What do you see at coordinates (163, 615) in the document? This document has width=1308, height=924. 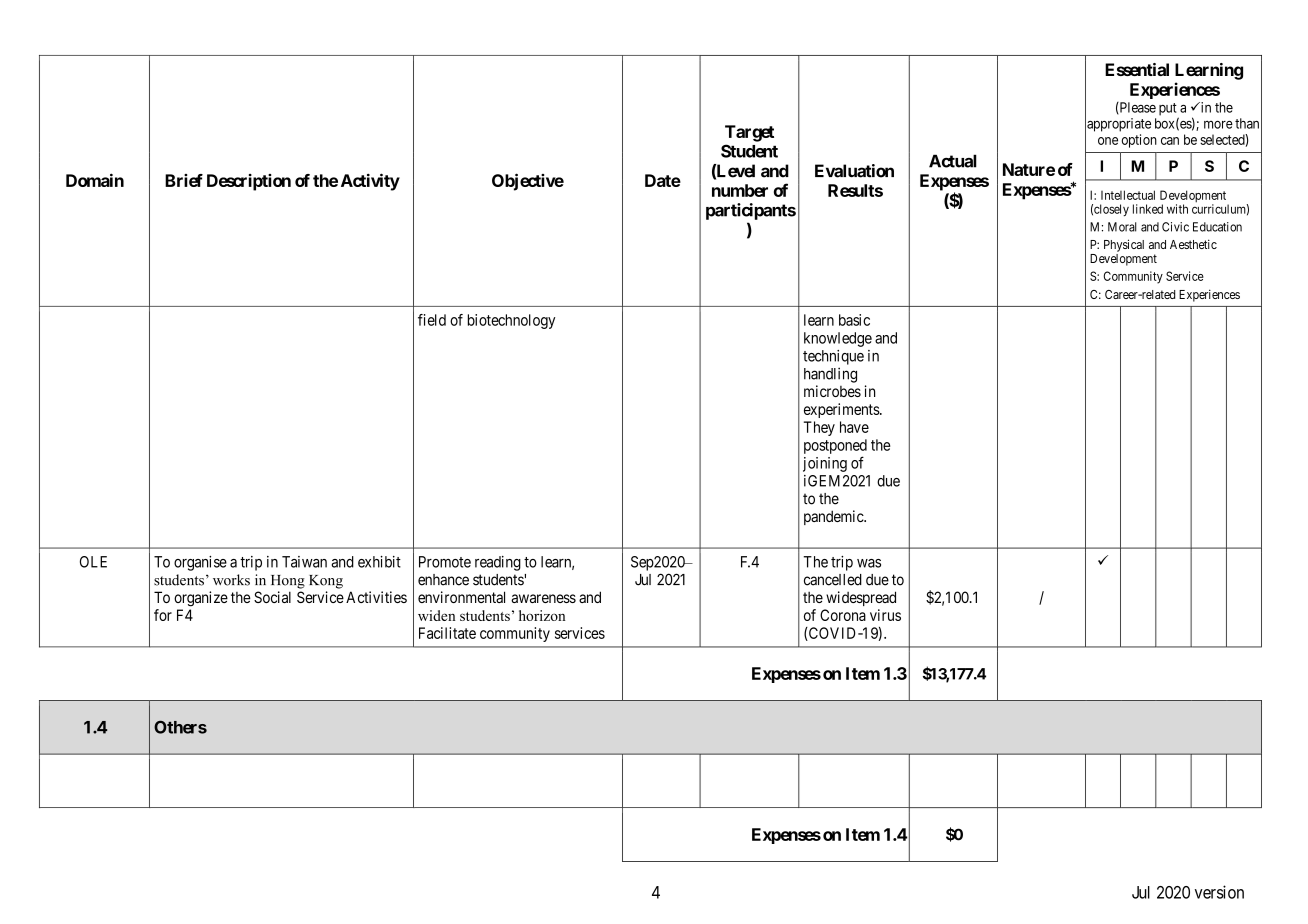 I see `for` at bounding box center [163, 615].
